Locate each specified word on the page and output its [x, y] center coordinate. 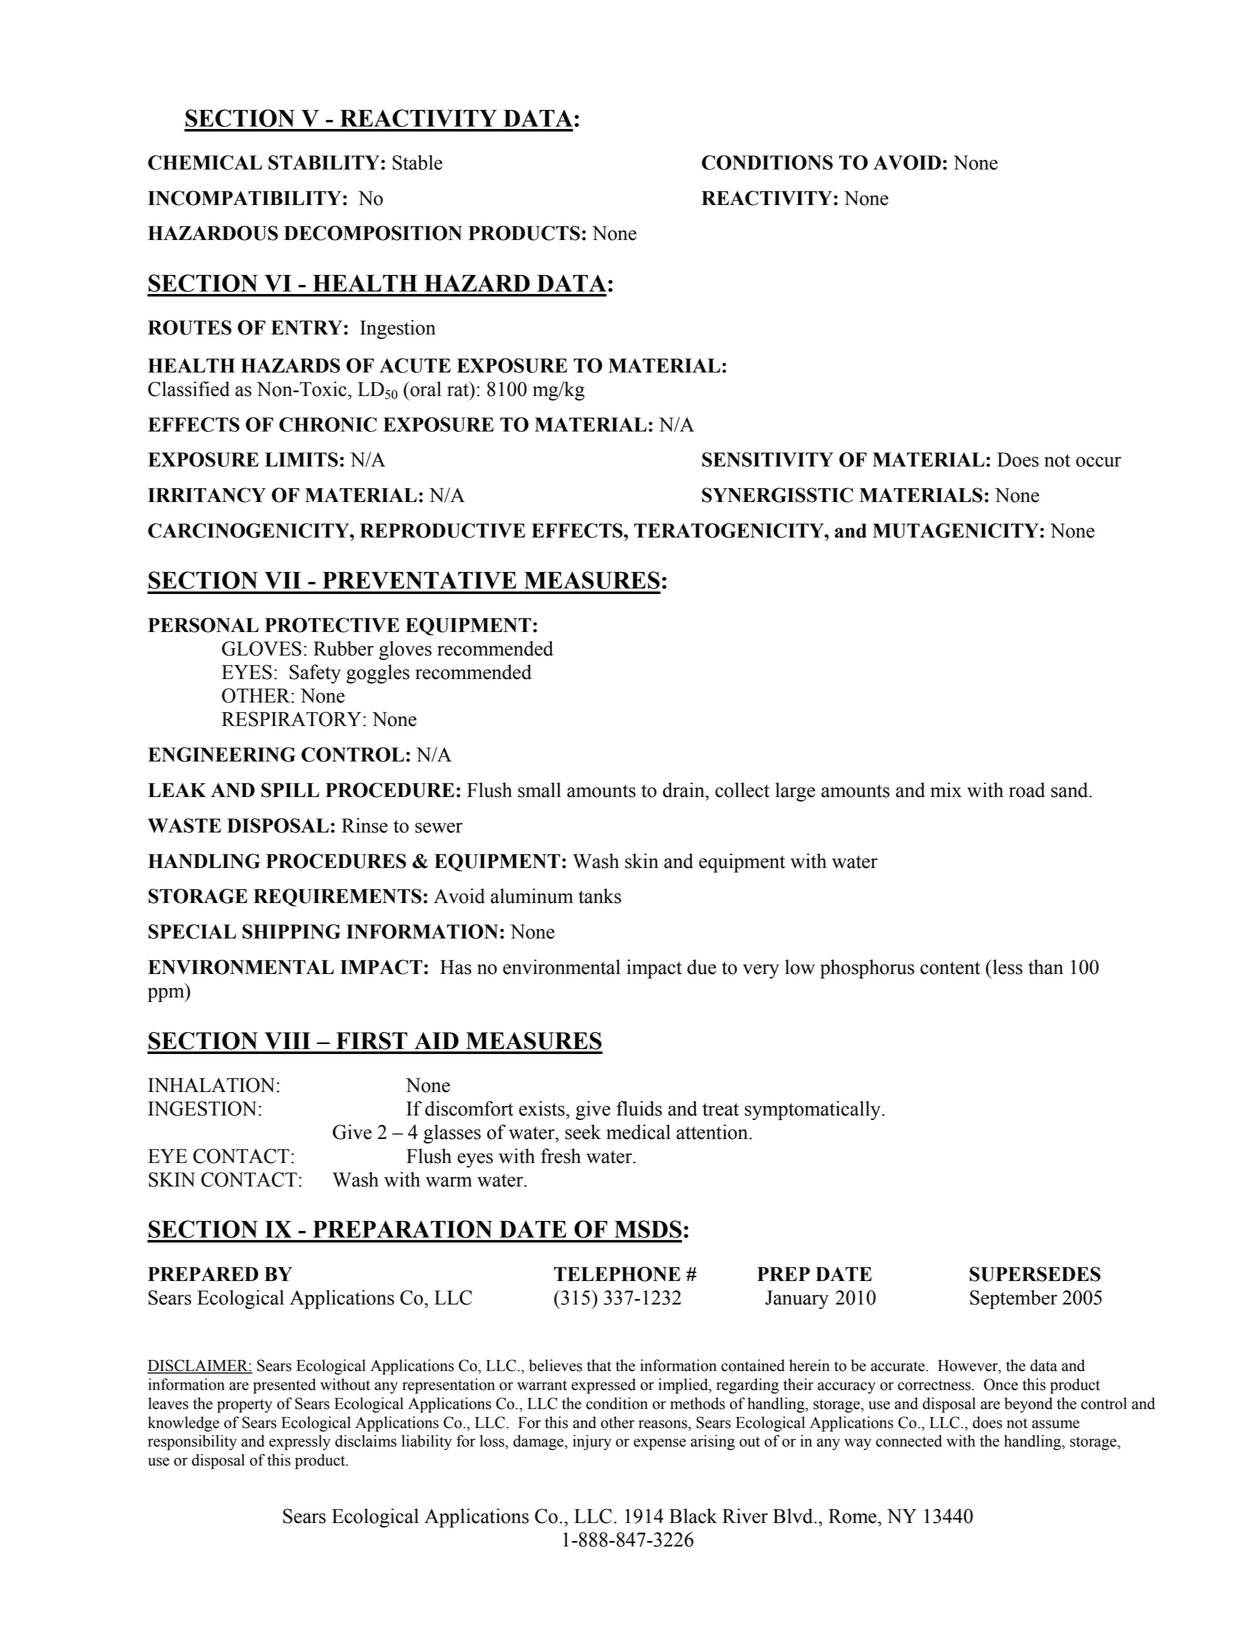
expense [660, 1444]
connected [909, 1441]
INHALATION [211, 1085]
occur [1098, 461]
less [1006, 967]
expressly [300, 1442]
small [539, 790]
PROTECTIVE [332, 625]
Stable [417, 162]
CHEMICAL [205, 162]
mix [946, 789]
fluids [639, 1108]
